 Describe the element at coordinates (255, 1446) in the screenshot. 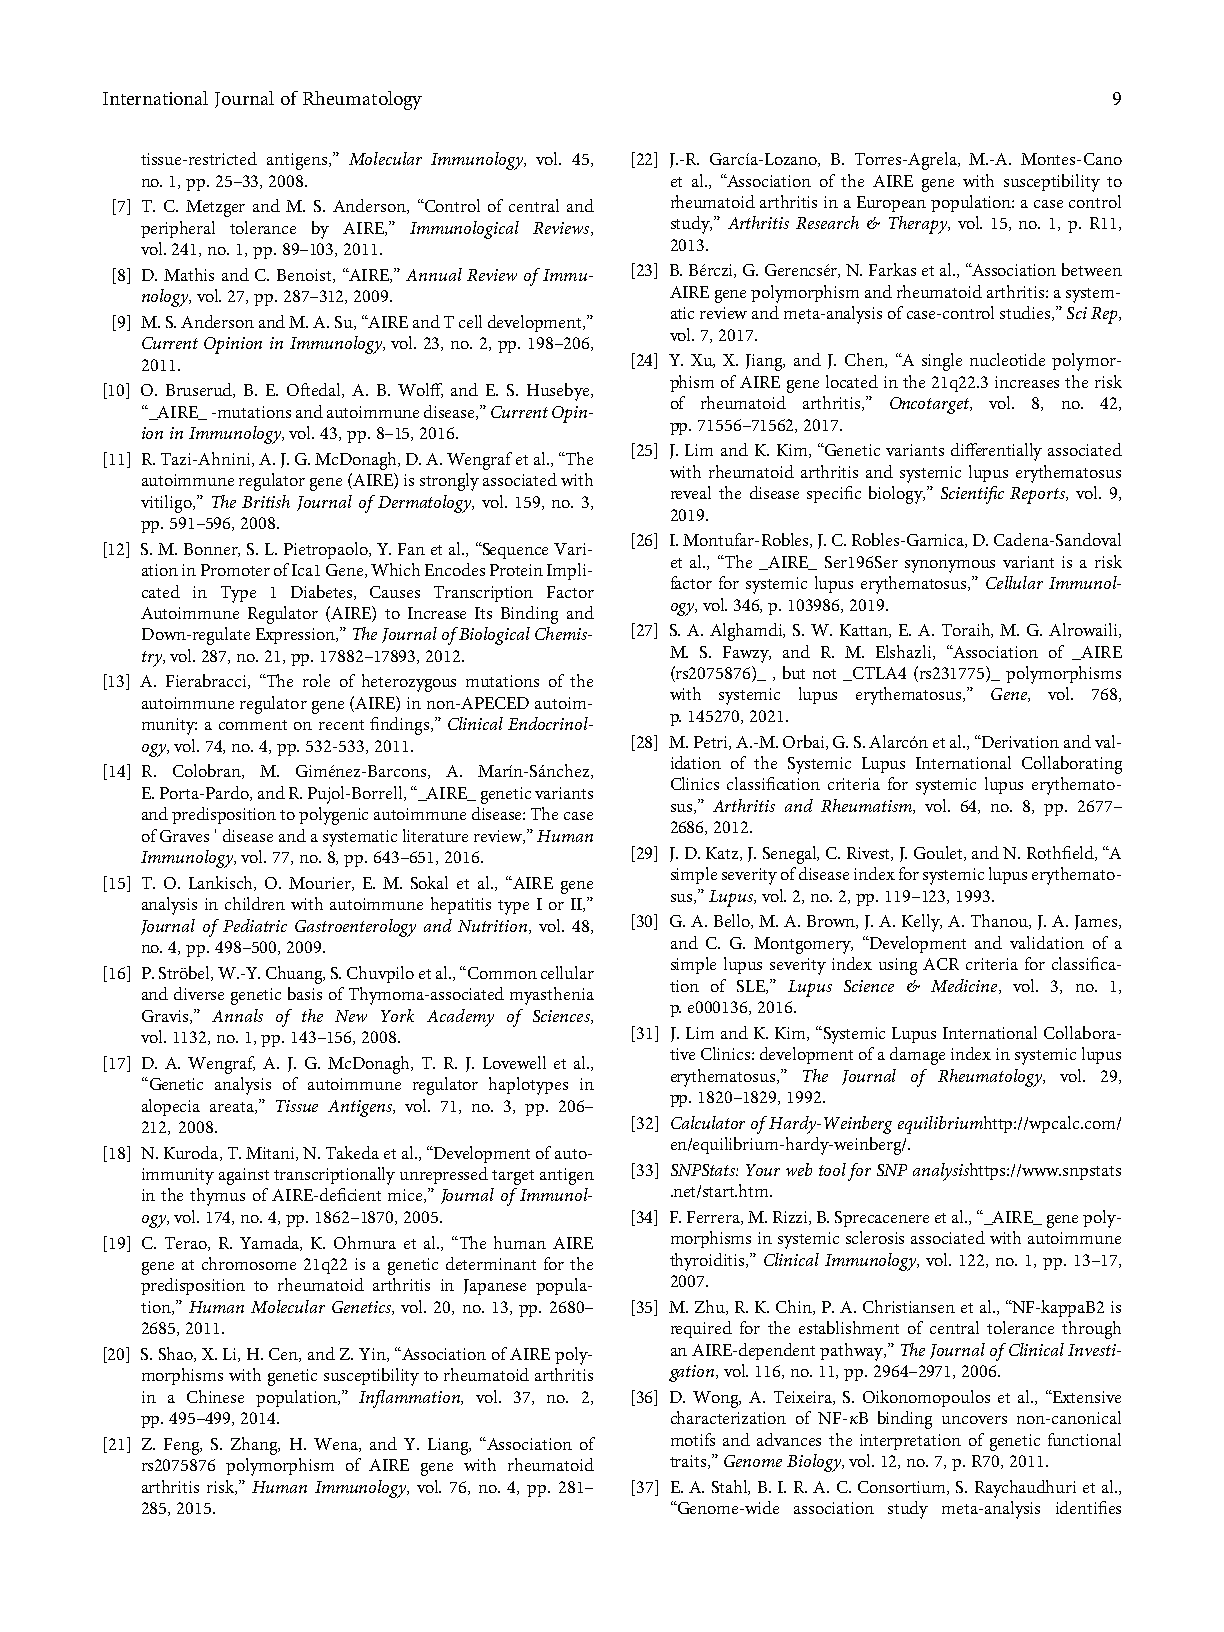

I see `Zhang` at that location.
